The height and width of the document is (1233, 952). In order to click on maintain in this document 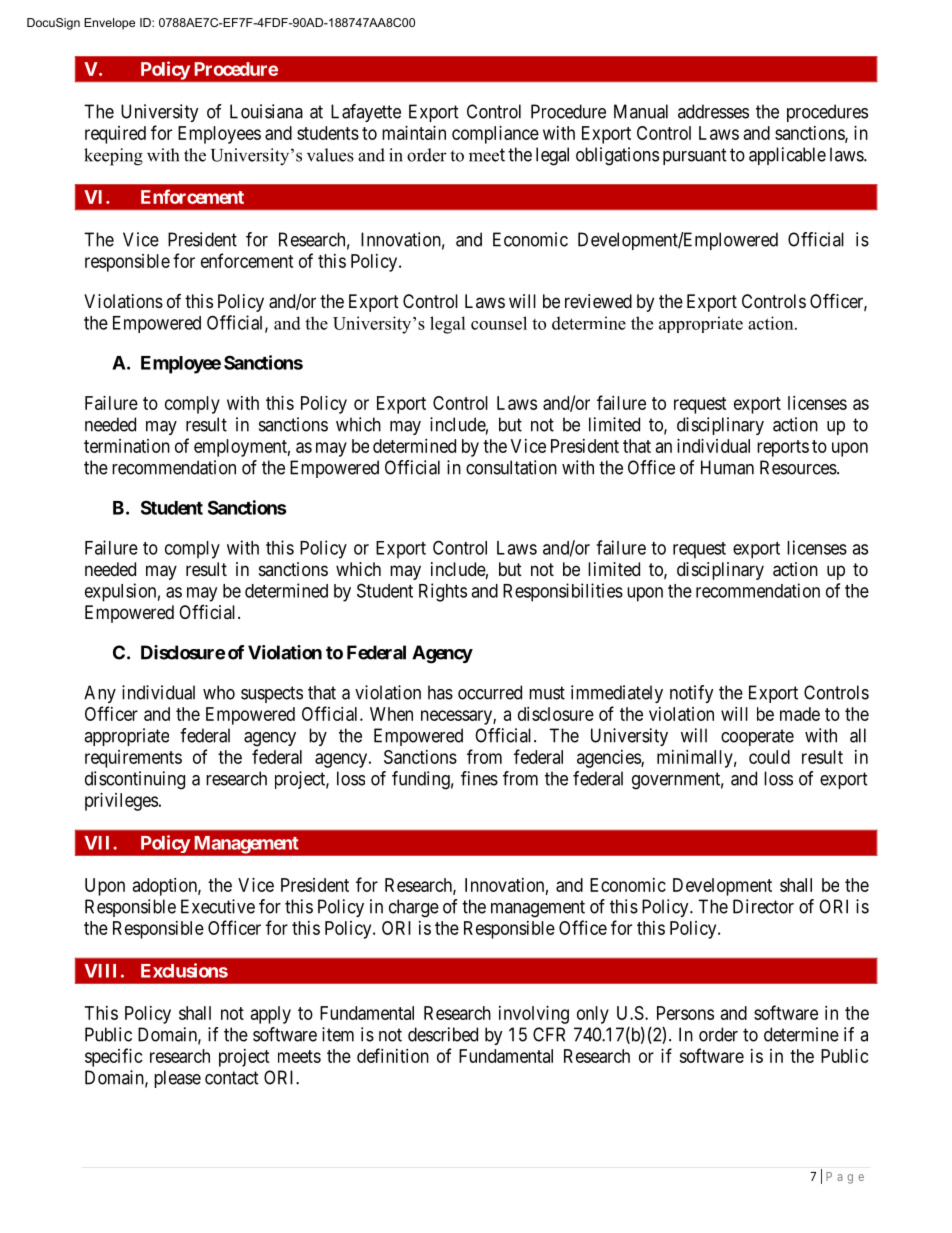, I will do `click(414, 133)`.
